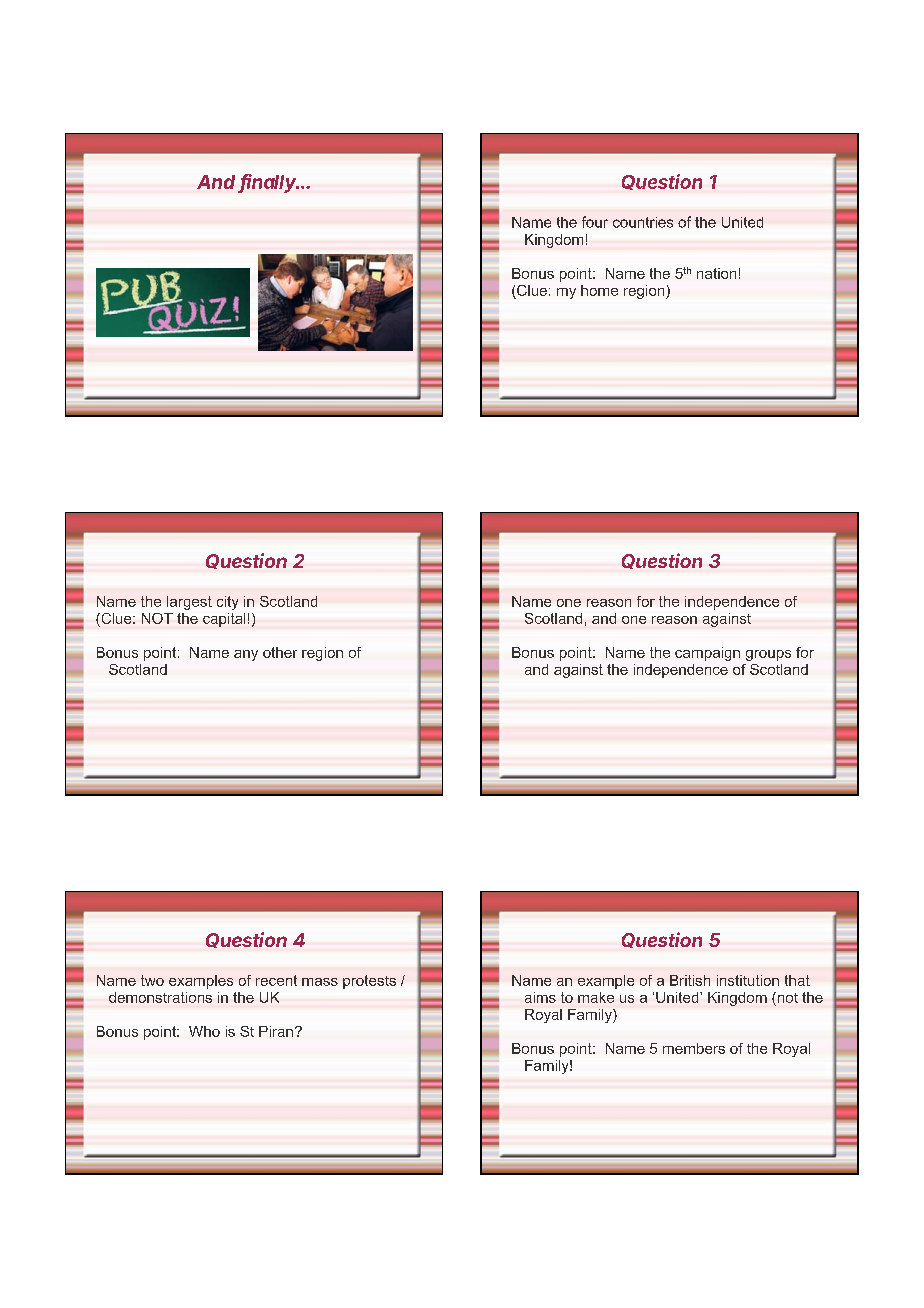  I want to click on countries, so click(643, 222).
